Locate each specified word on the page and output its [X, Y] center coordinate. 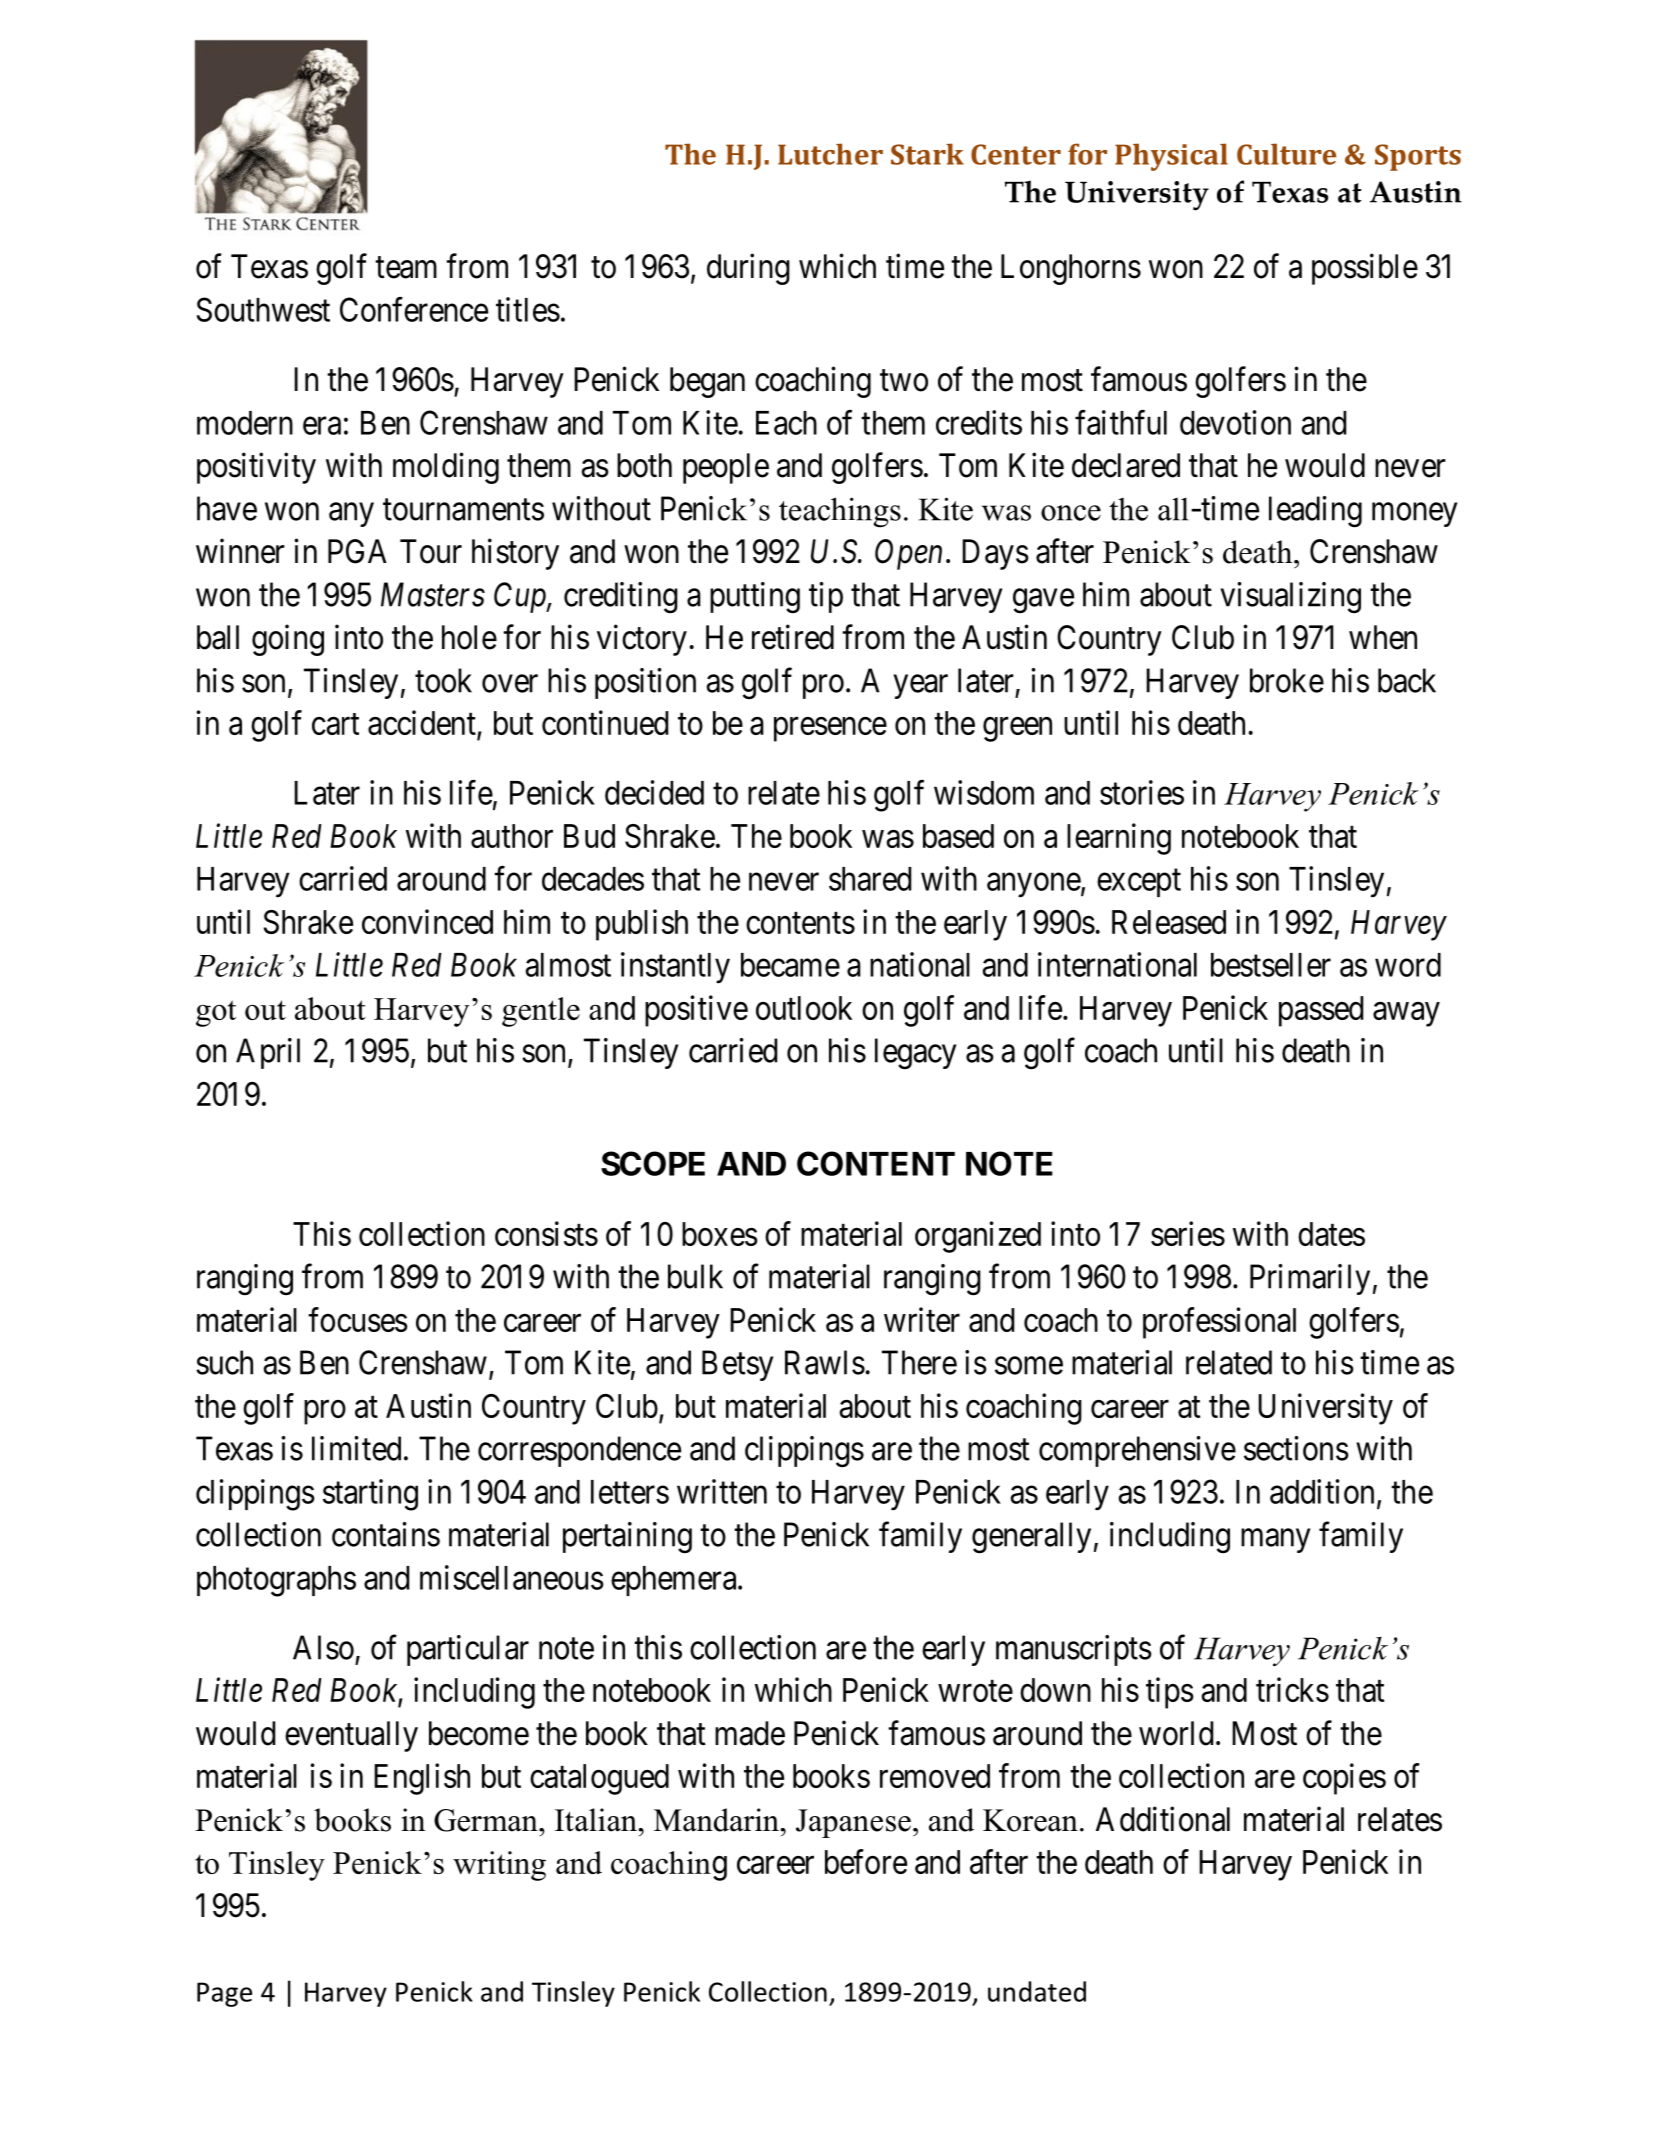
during [748, 269]
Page [224, 1994]
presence [830, 729]
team [406, 268]
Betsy [737, 1365]
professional [1219, 1323]
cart [335, 724]
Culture [1286, 154]
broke [1287, 680]
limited [356, 1448]
